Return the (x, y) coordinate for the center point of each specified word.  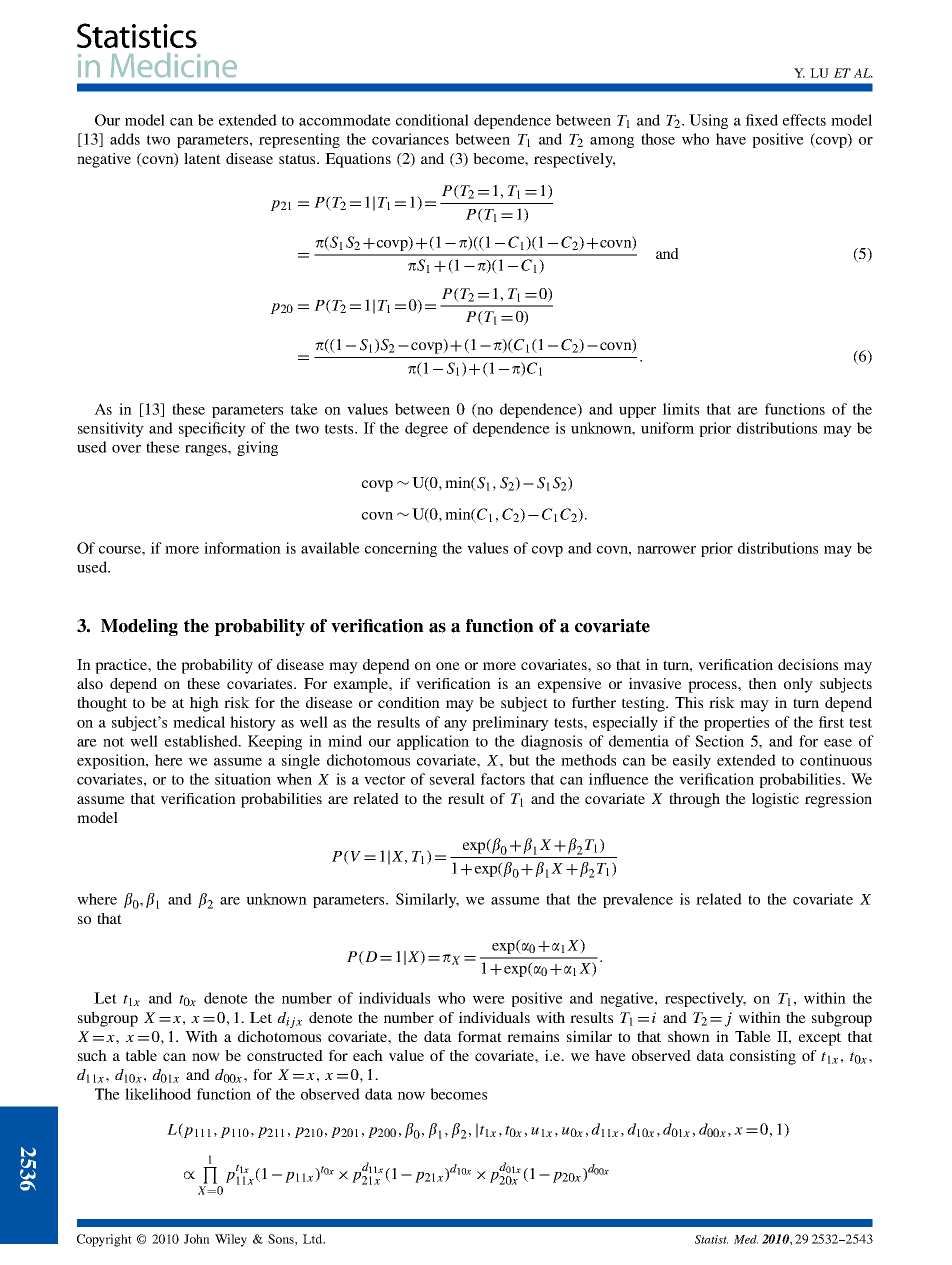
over (126, 449)
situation (243, 779)
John (197, 1239)
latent (202, 158)
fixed (762, 120)
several (452, 779)
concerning (401, 549)
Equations (358, 160)
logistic (775, 800)
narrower (666, 550)
